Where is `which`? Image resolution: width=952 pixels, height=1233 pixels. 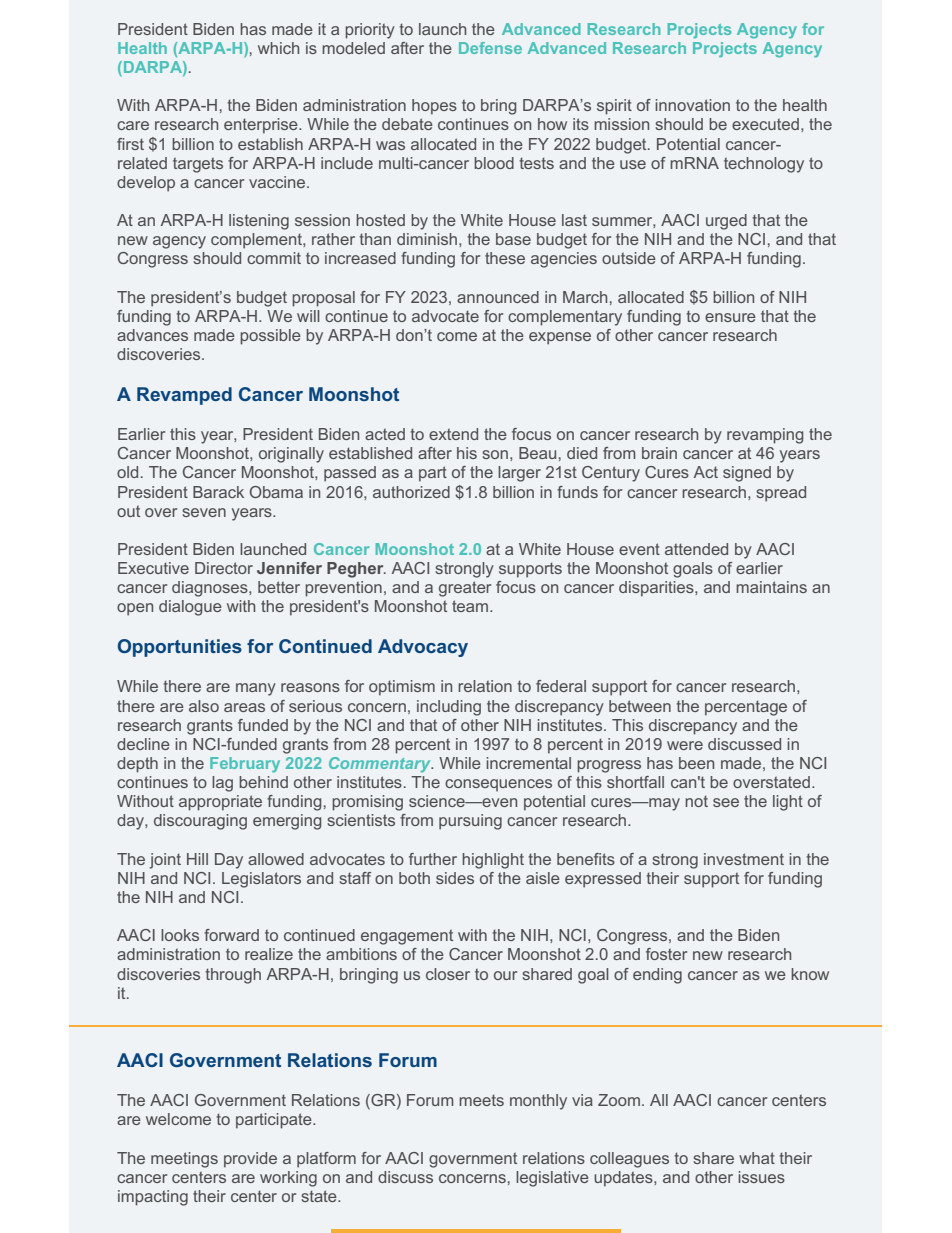 which is located at coordinates (278, 48).
